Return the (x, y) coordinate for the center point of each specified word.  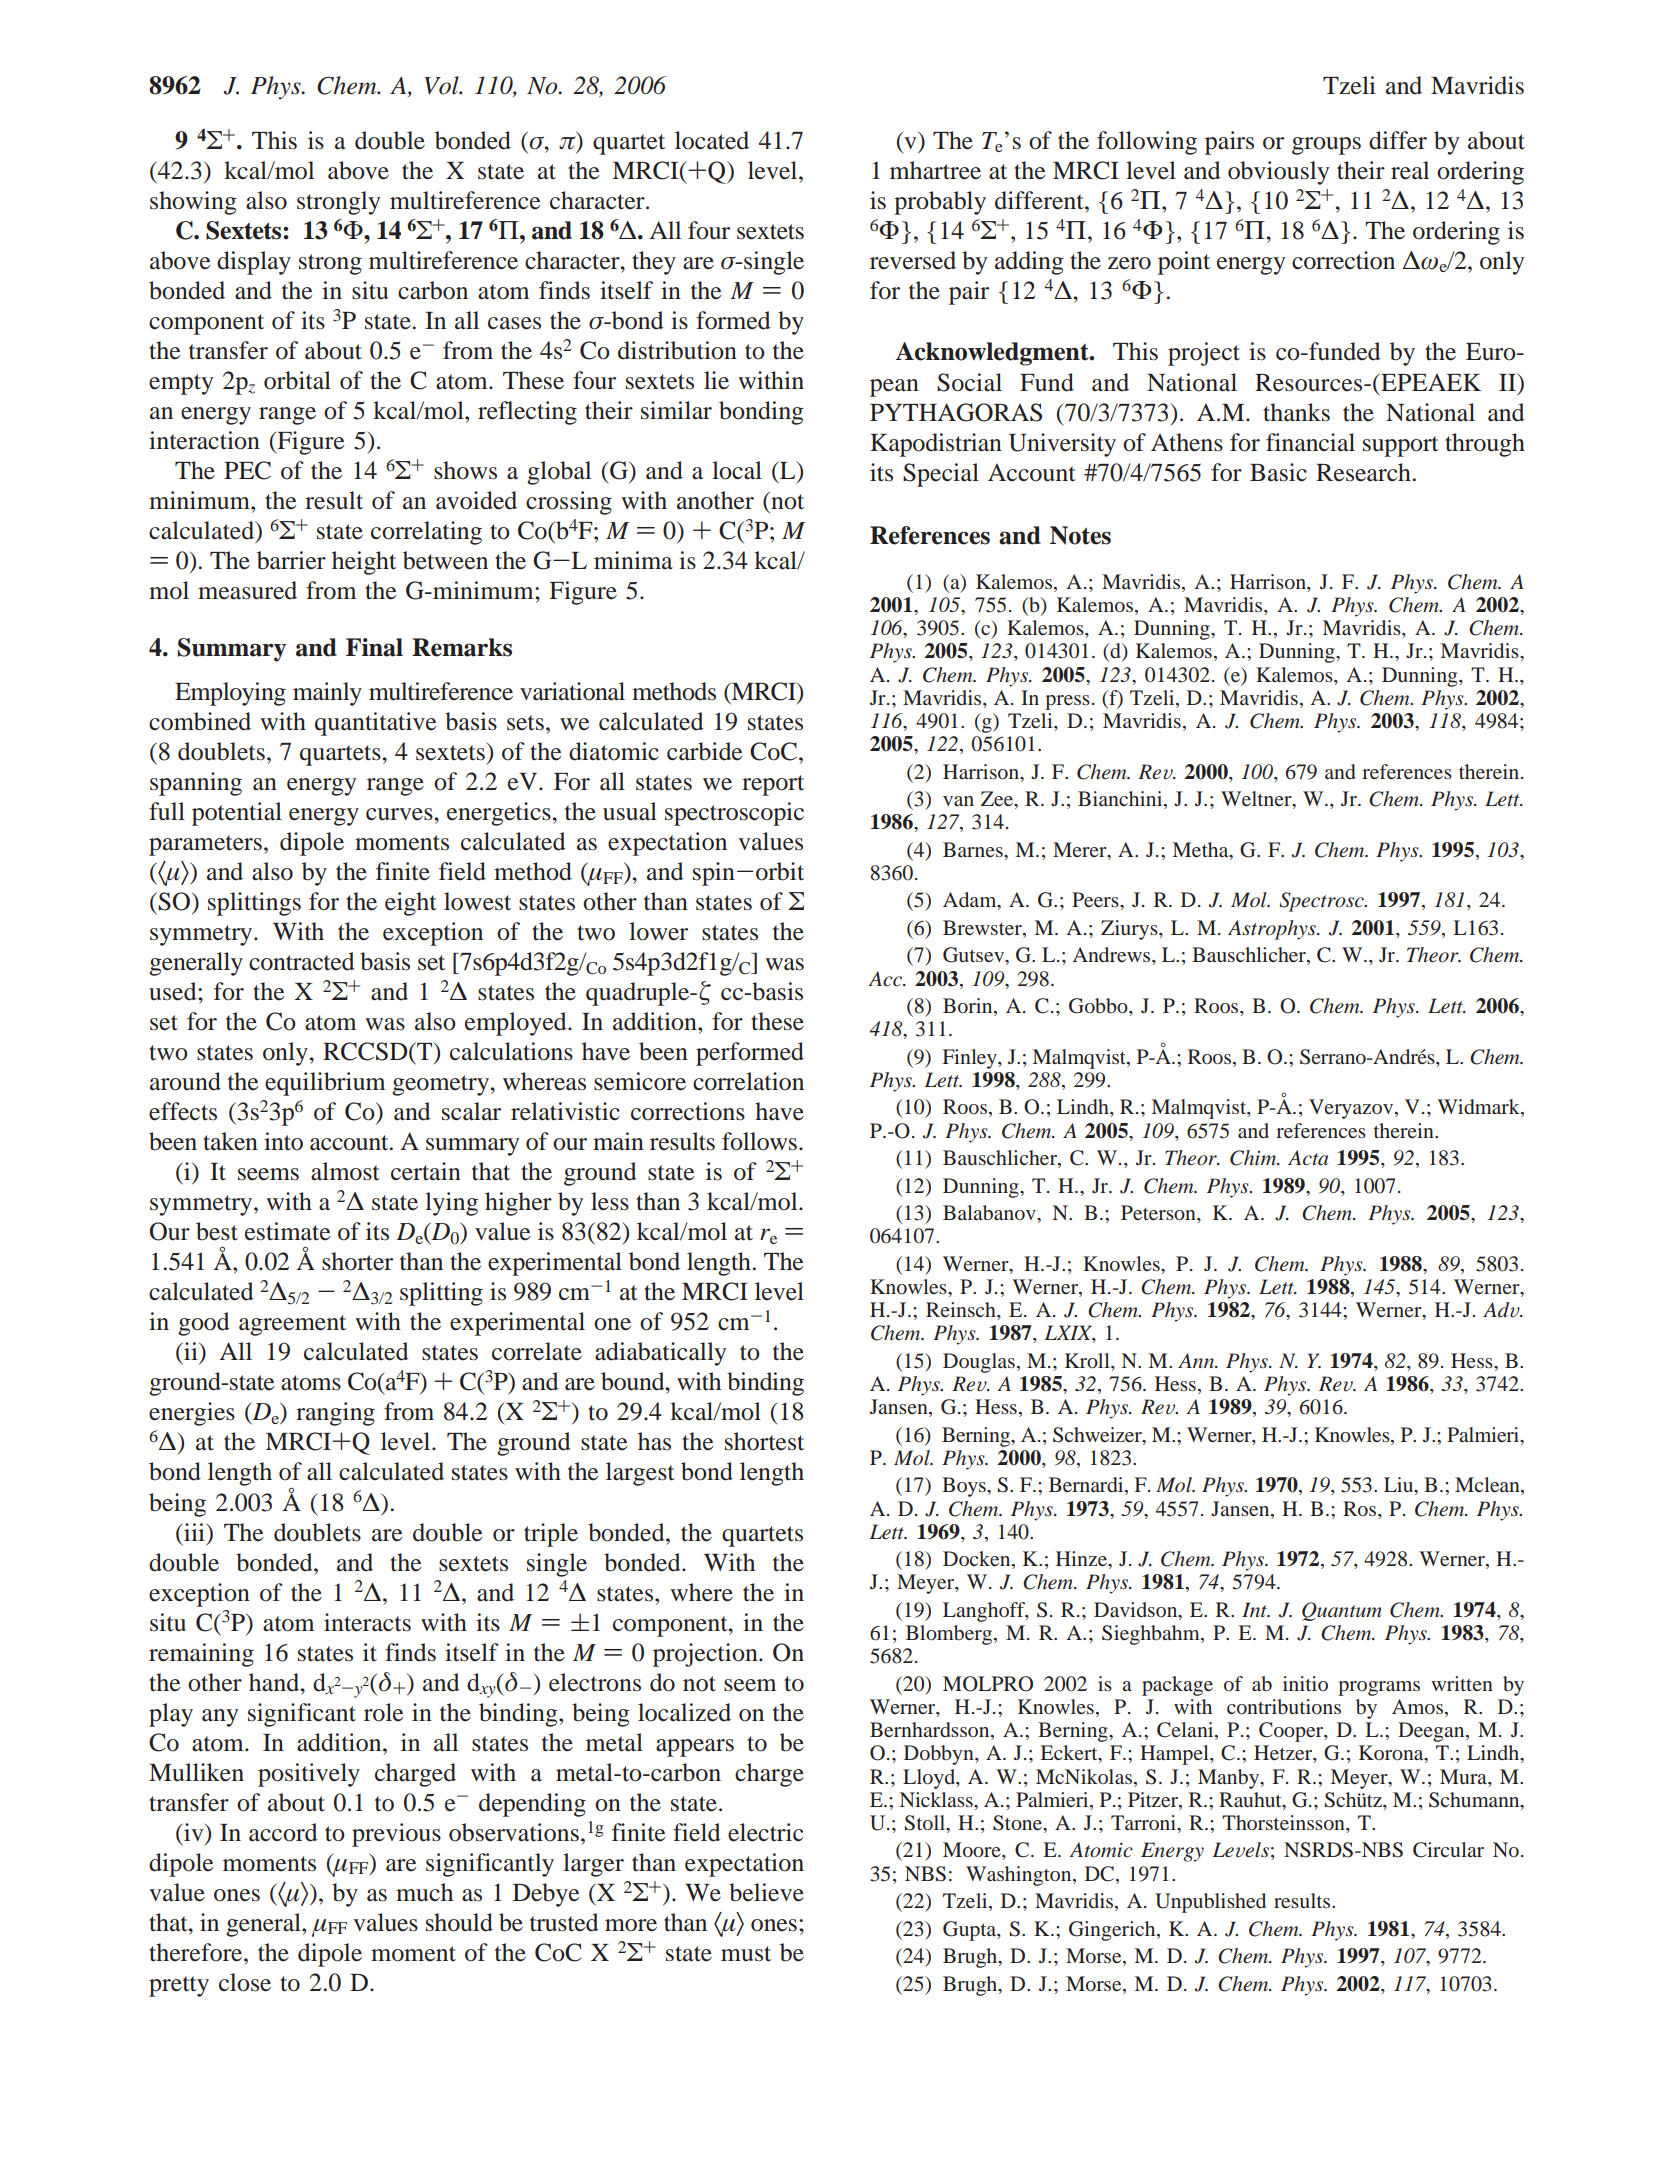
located (712, 140)
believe (766, 1892)
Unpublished (1210, 1903)
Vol (443, 85)
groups (1326, 146)
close (245, 1982)
